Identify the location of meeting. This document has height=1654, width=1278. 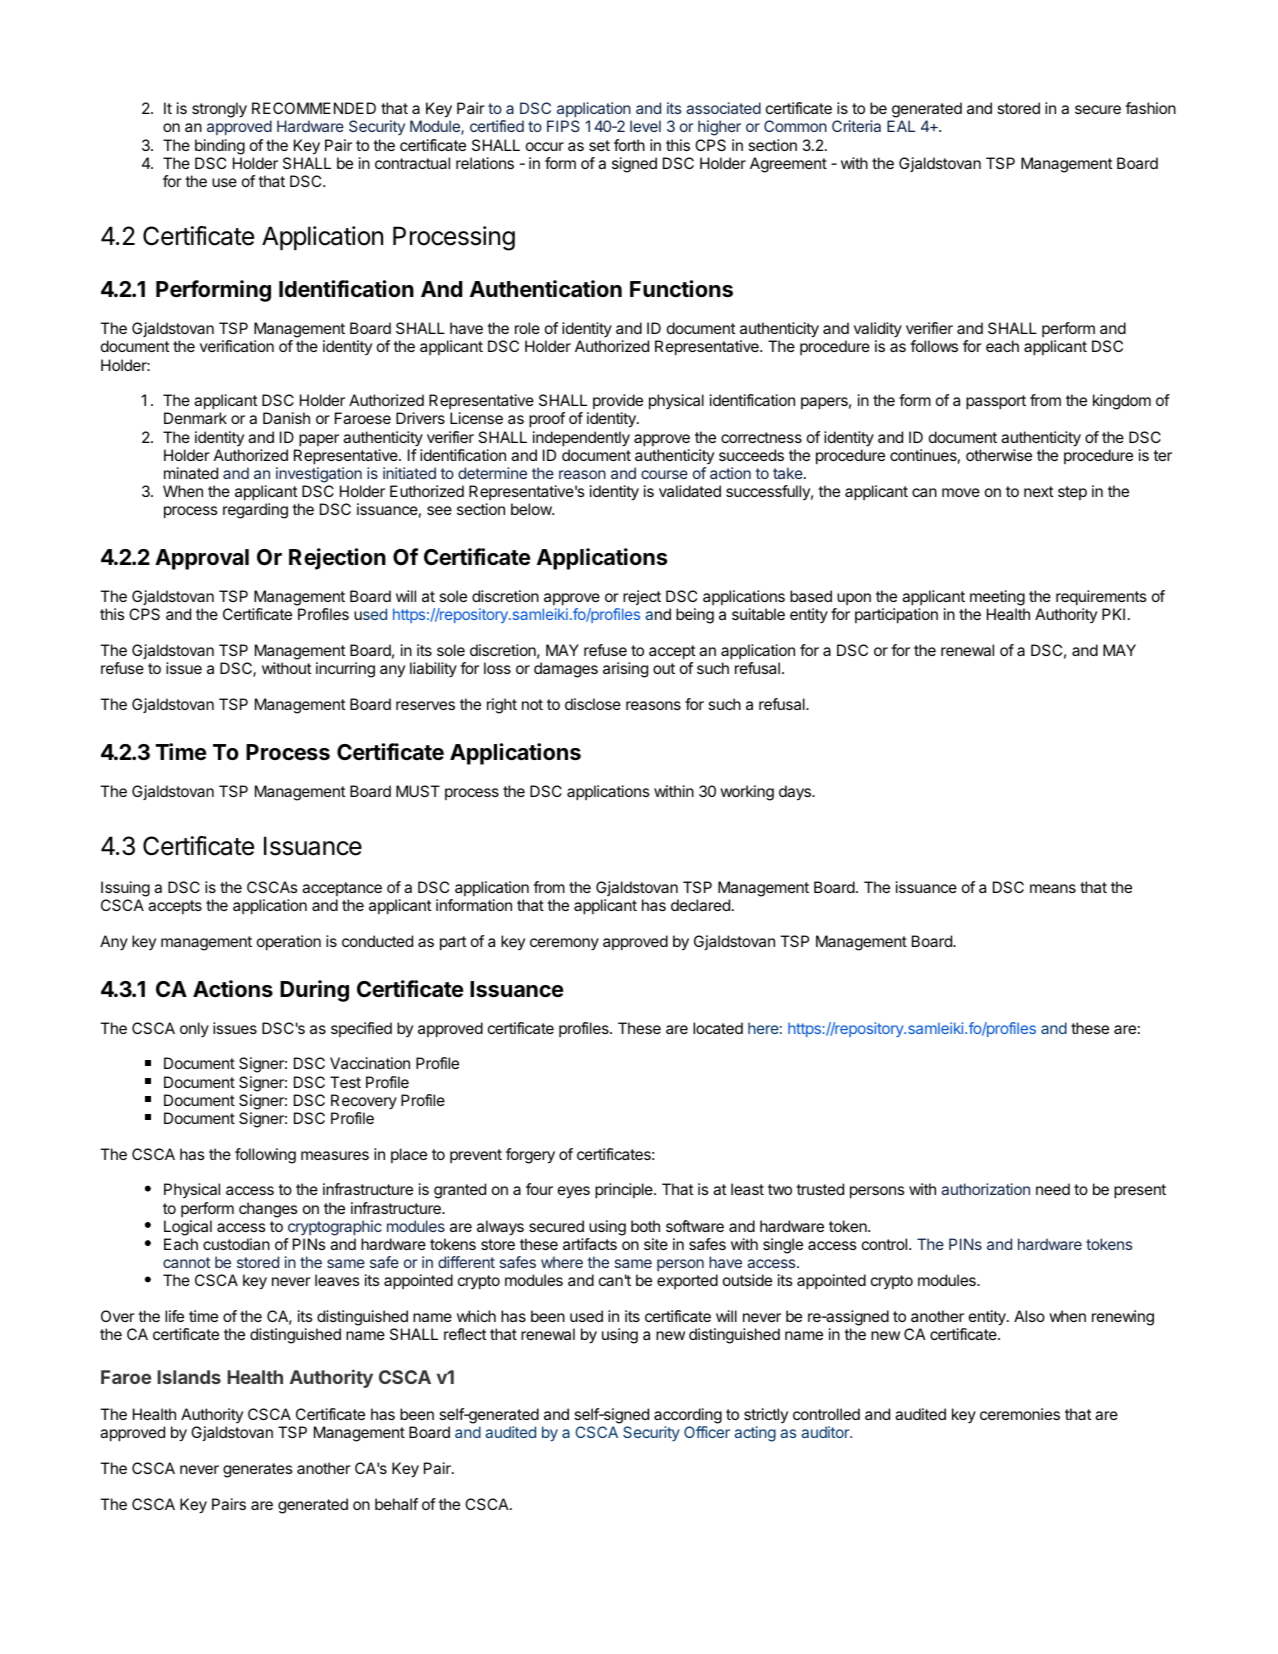
(997, 599).
